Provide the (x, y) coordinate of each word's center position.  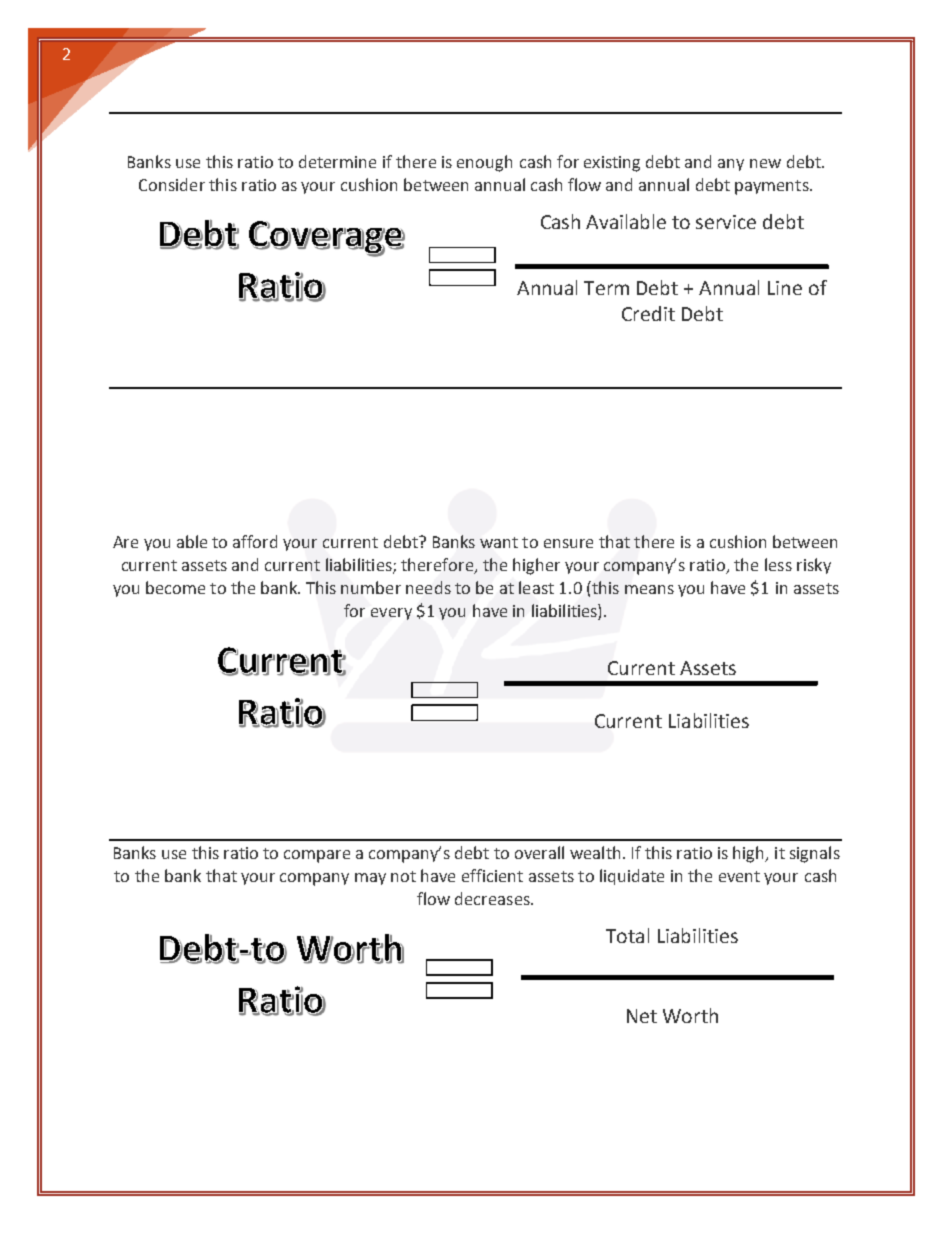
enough (484, 163)
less (778, 564)
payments (773, 187)
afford (255, 541)
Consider (172, 184)
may (370, 879)
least (536, 587)
